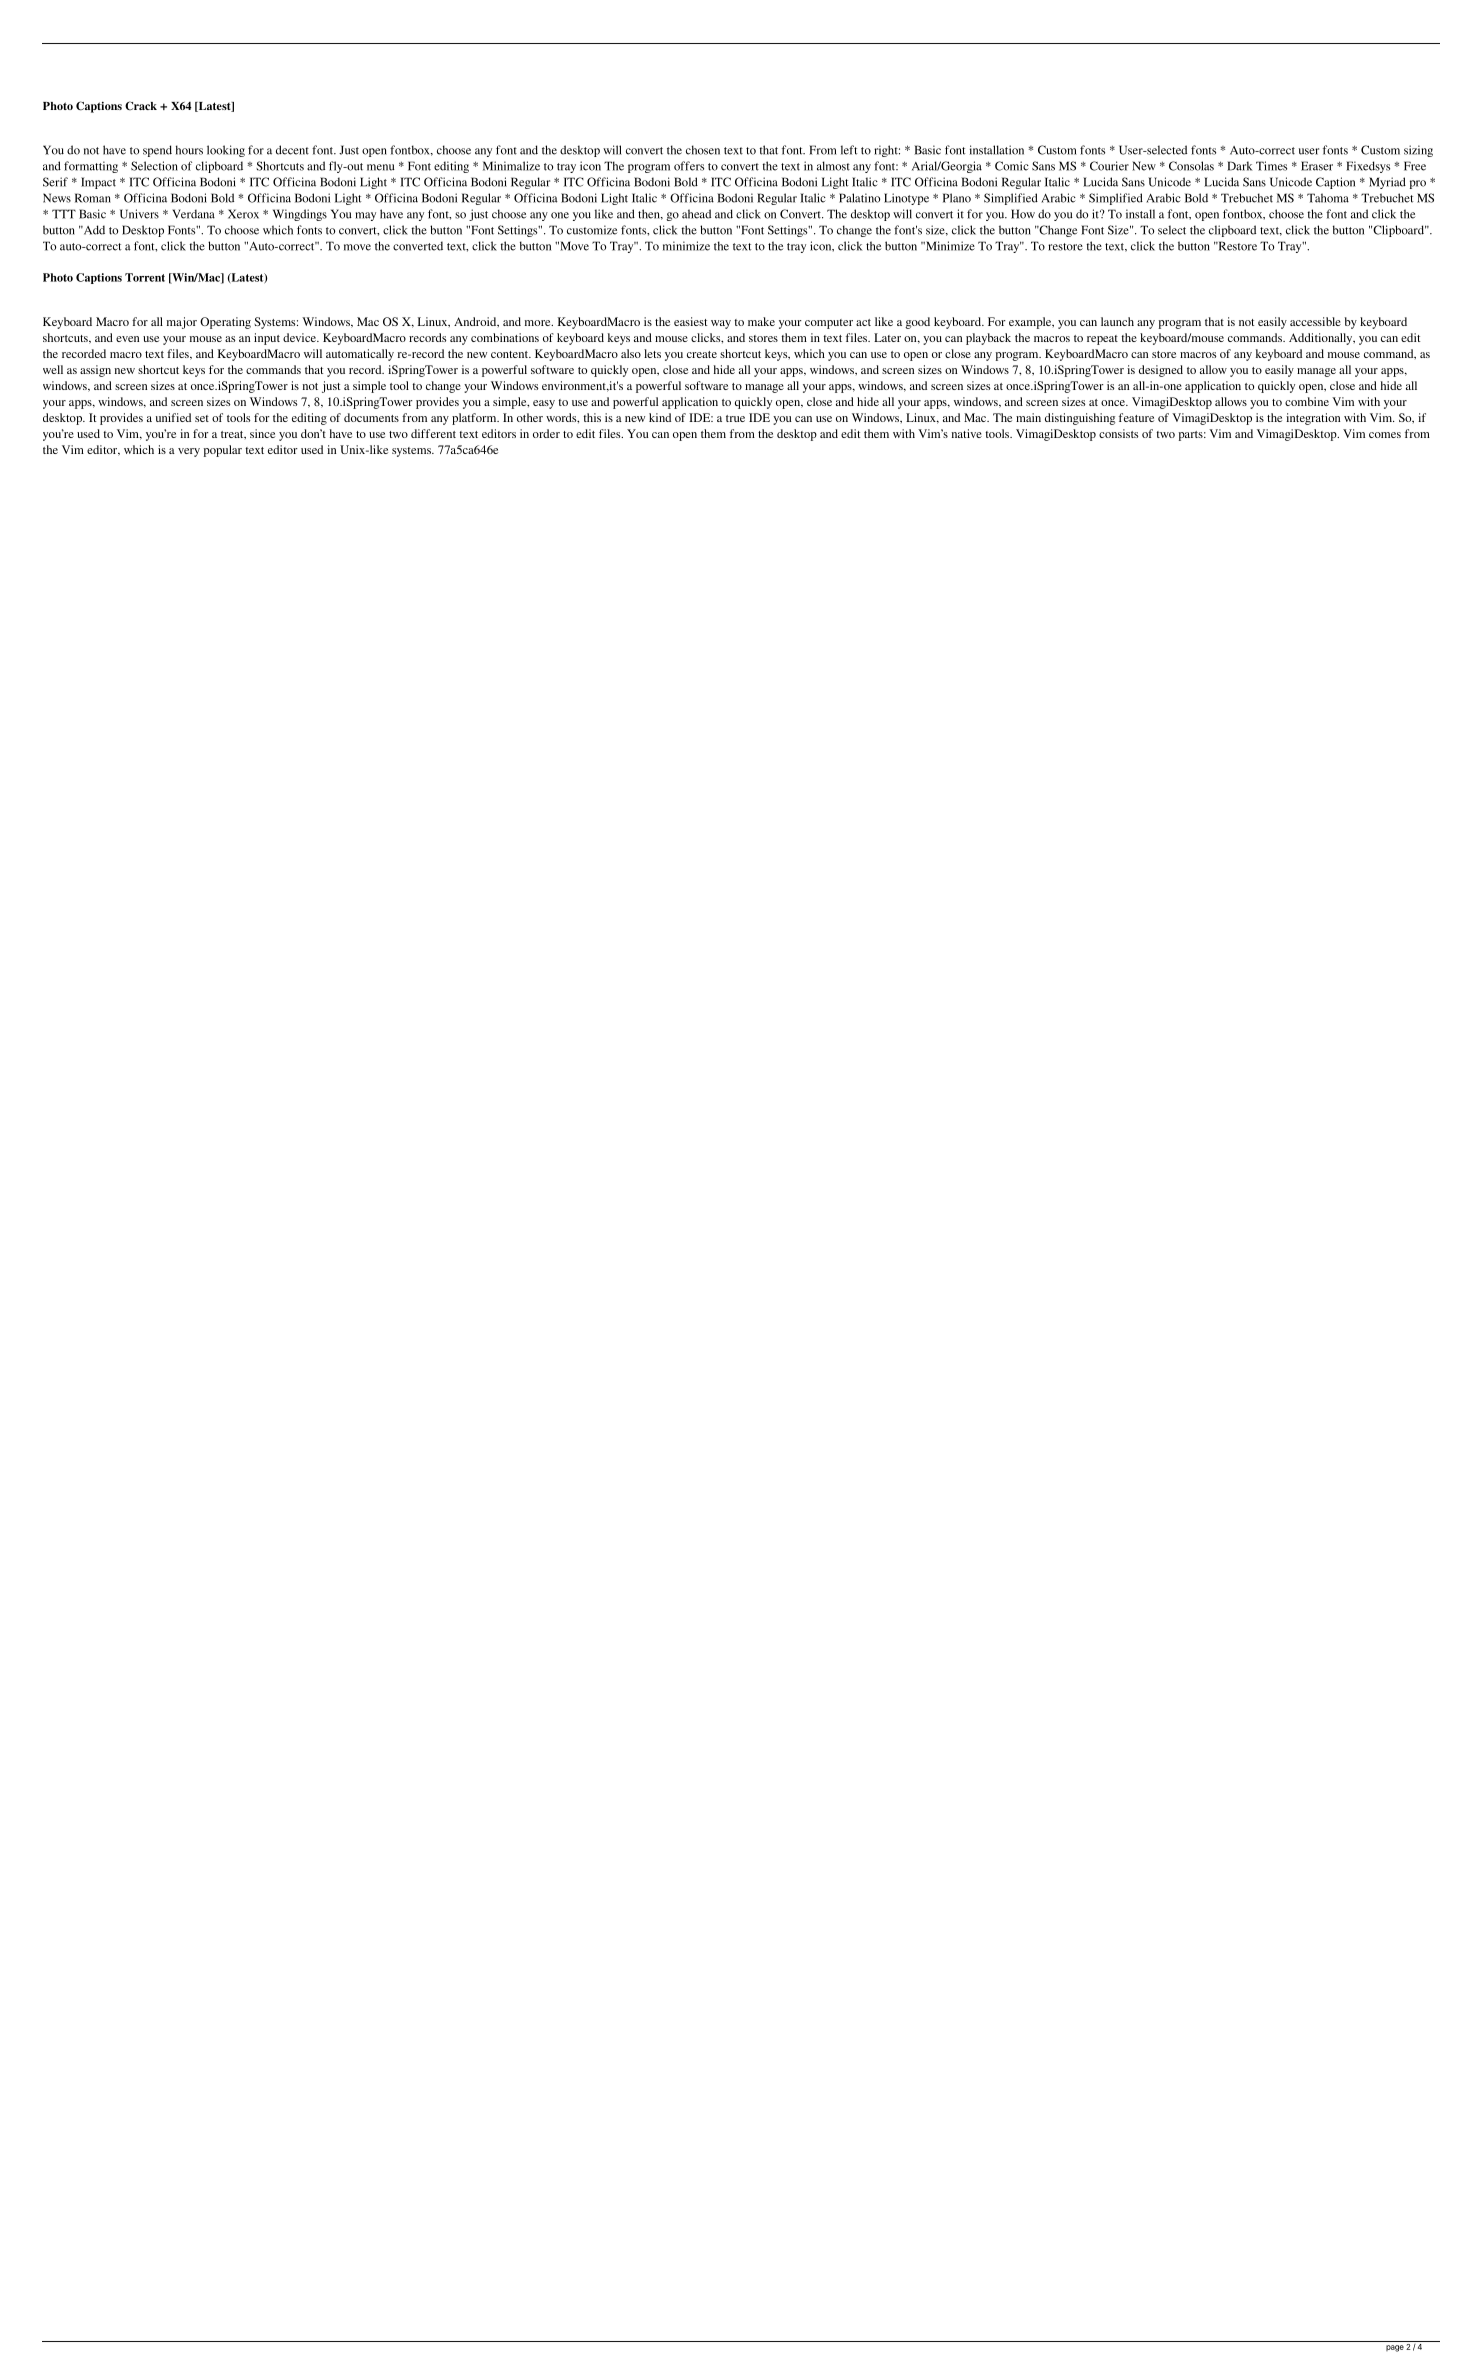 This screenshot has width=1482, height=2370. I want to click on order, so click(546, 433).
